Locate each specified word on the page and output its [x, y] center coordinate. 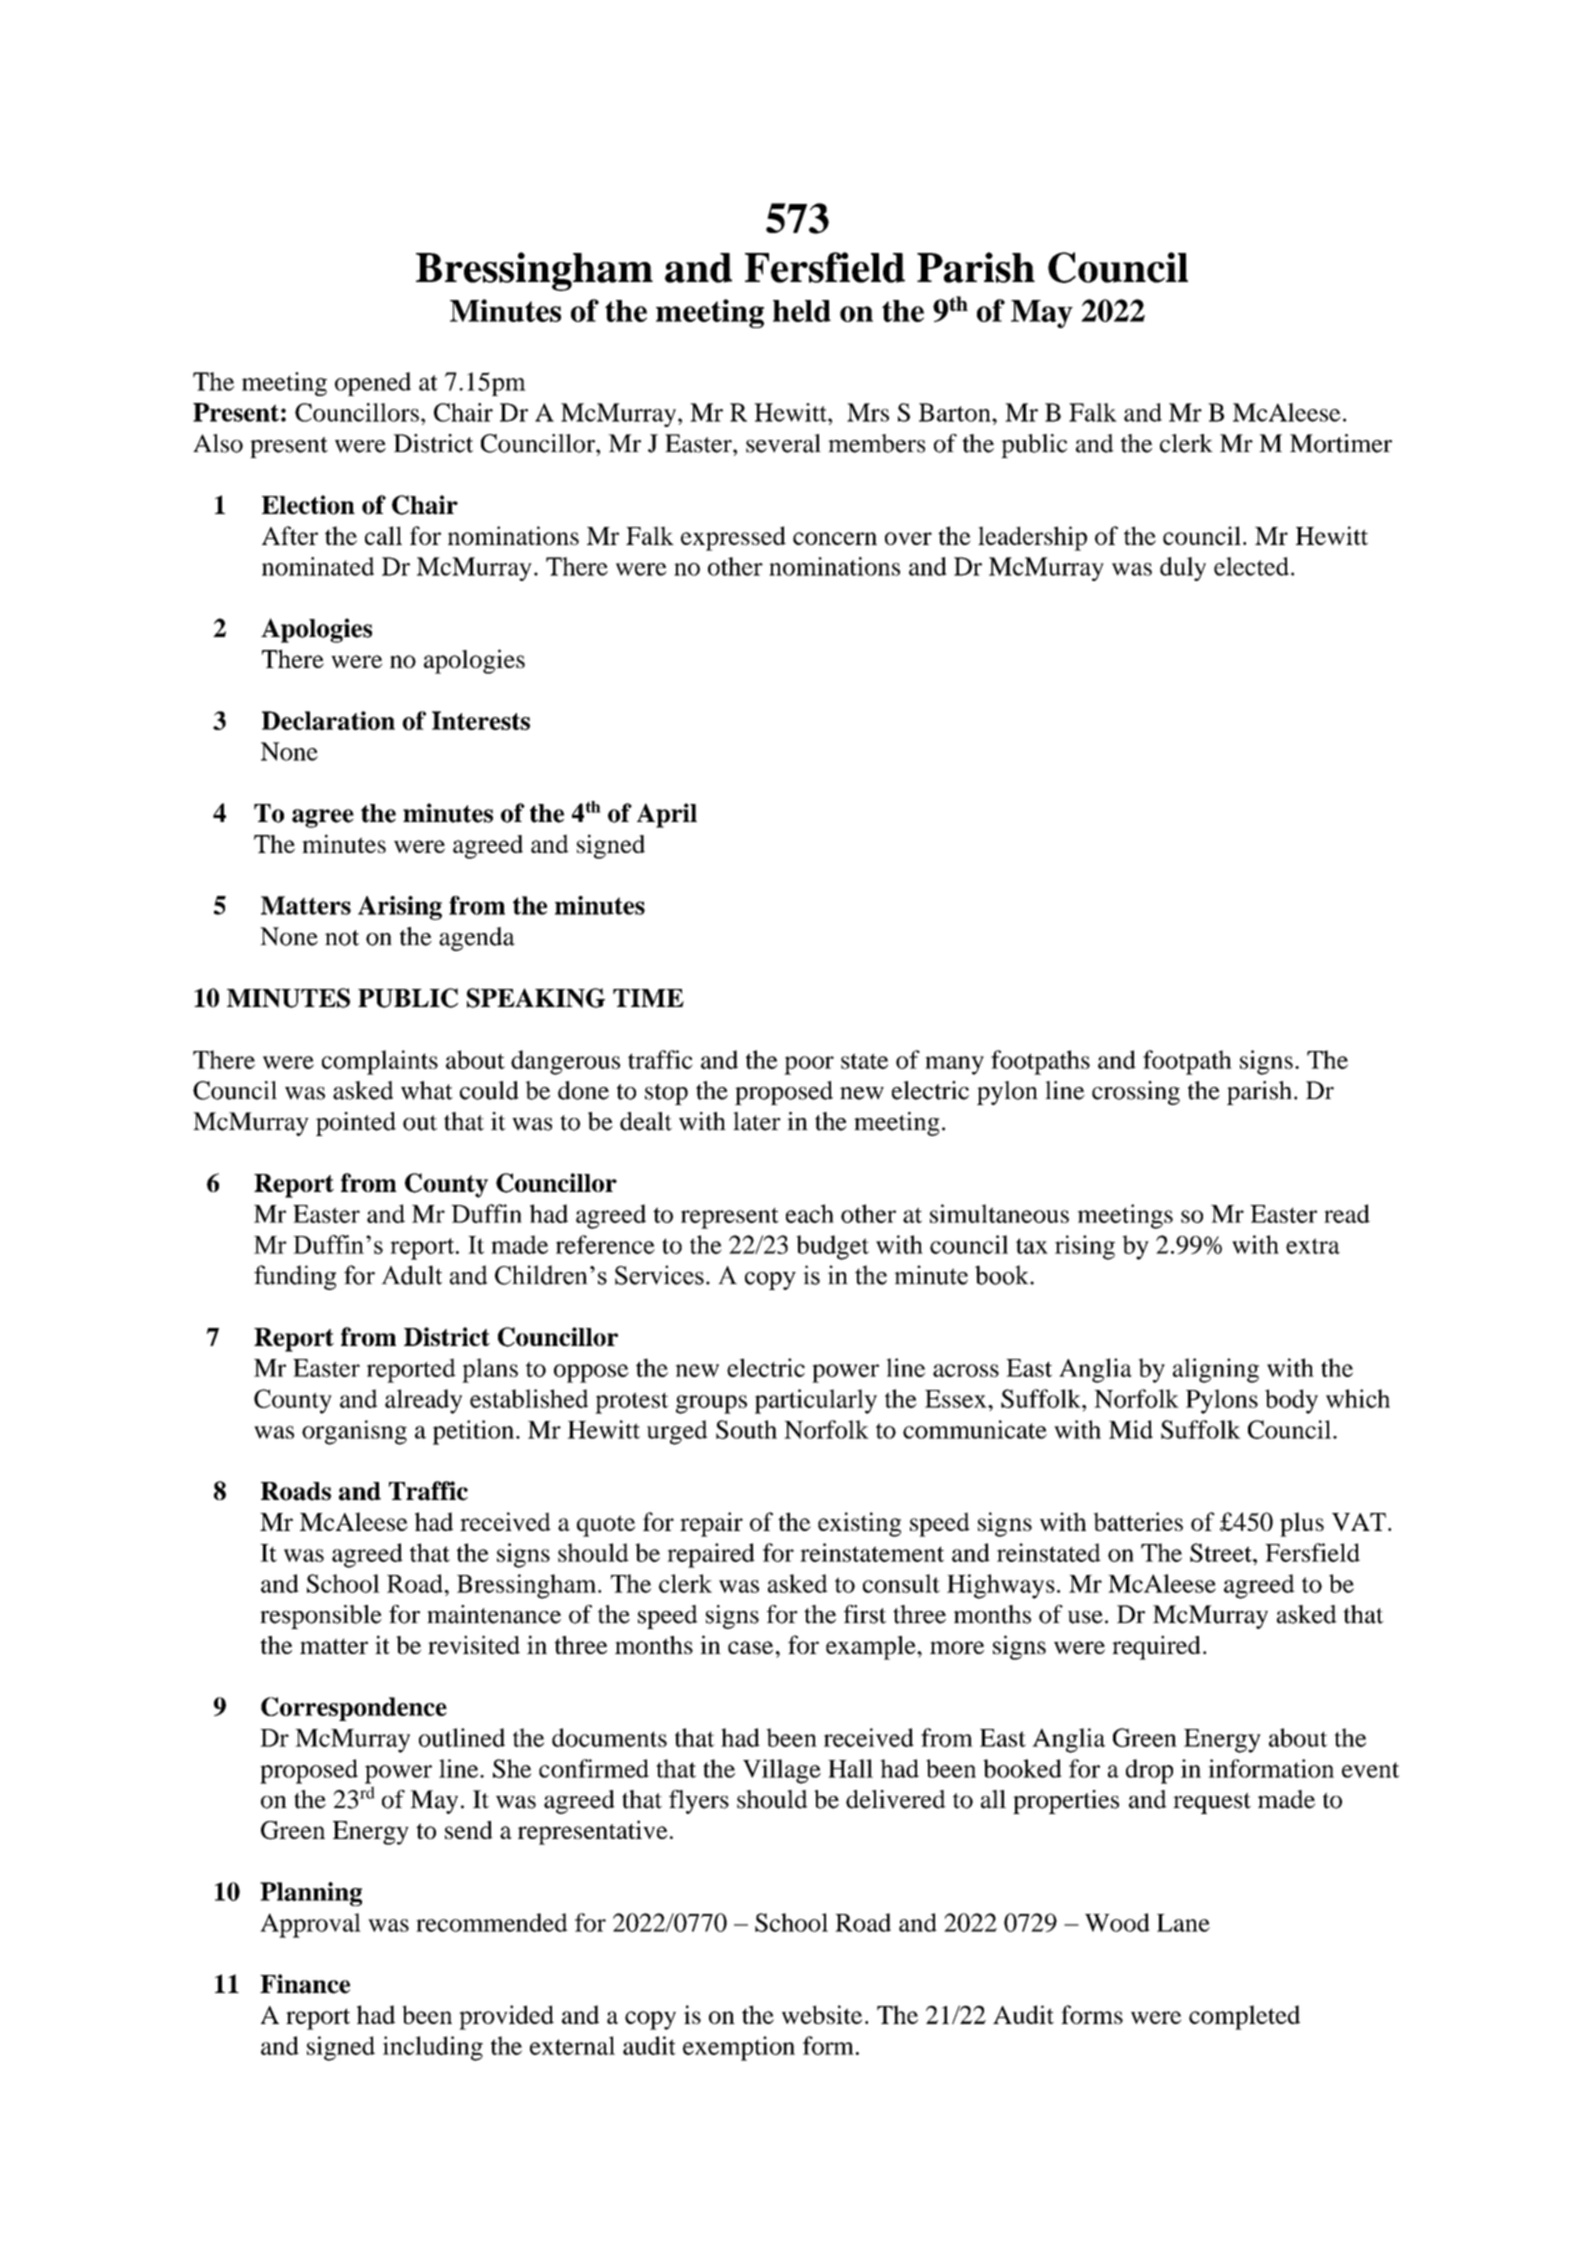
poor [809, 1065]
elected [1251, 566]
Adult [411, 1275]
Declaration [328, 720]
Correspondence [354, 1709]
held [802, 311]
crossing [1136, 1093]
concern [835, 538]
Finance [305, 1984]
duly [1183, 569]
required [1156, 1647]
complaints [380, 1062]
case [750, 1647]
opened [373, 384]
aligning [1216, 1370]
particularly [816, 1401]
